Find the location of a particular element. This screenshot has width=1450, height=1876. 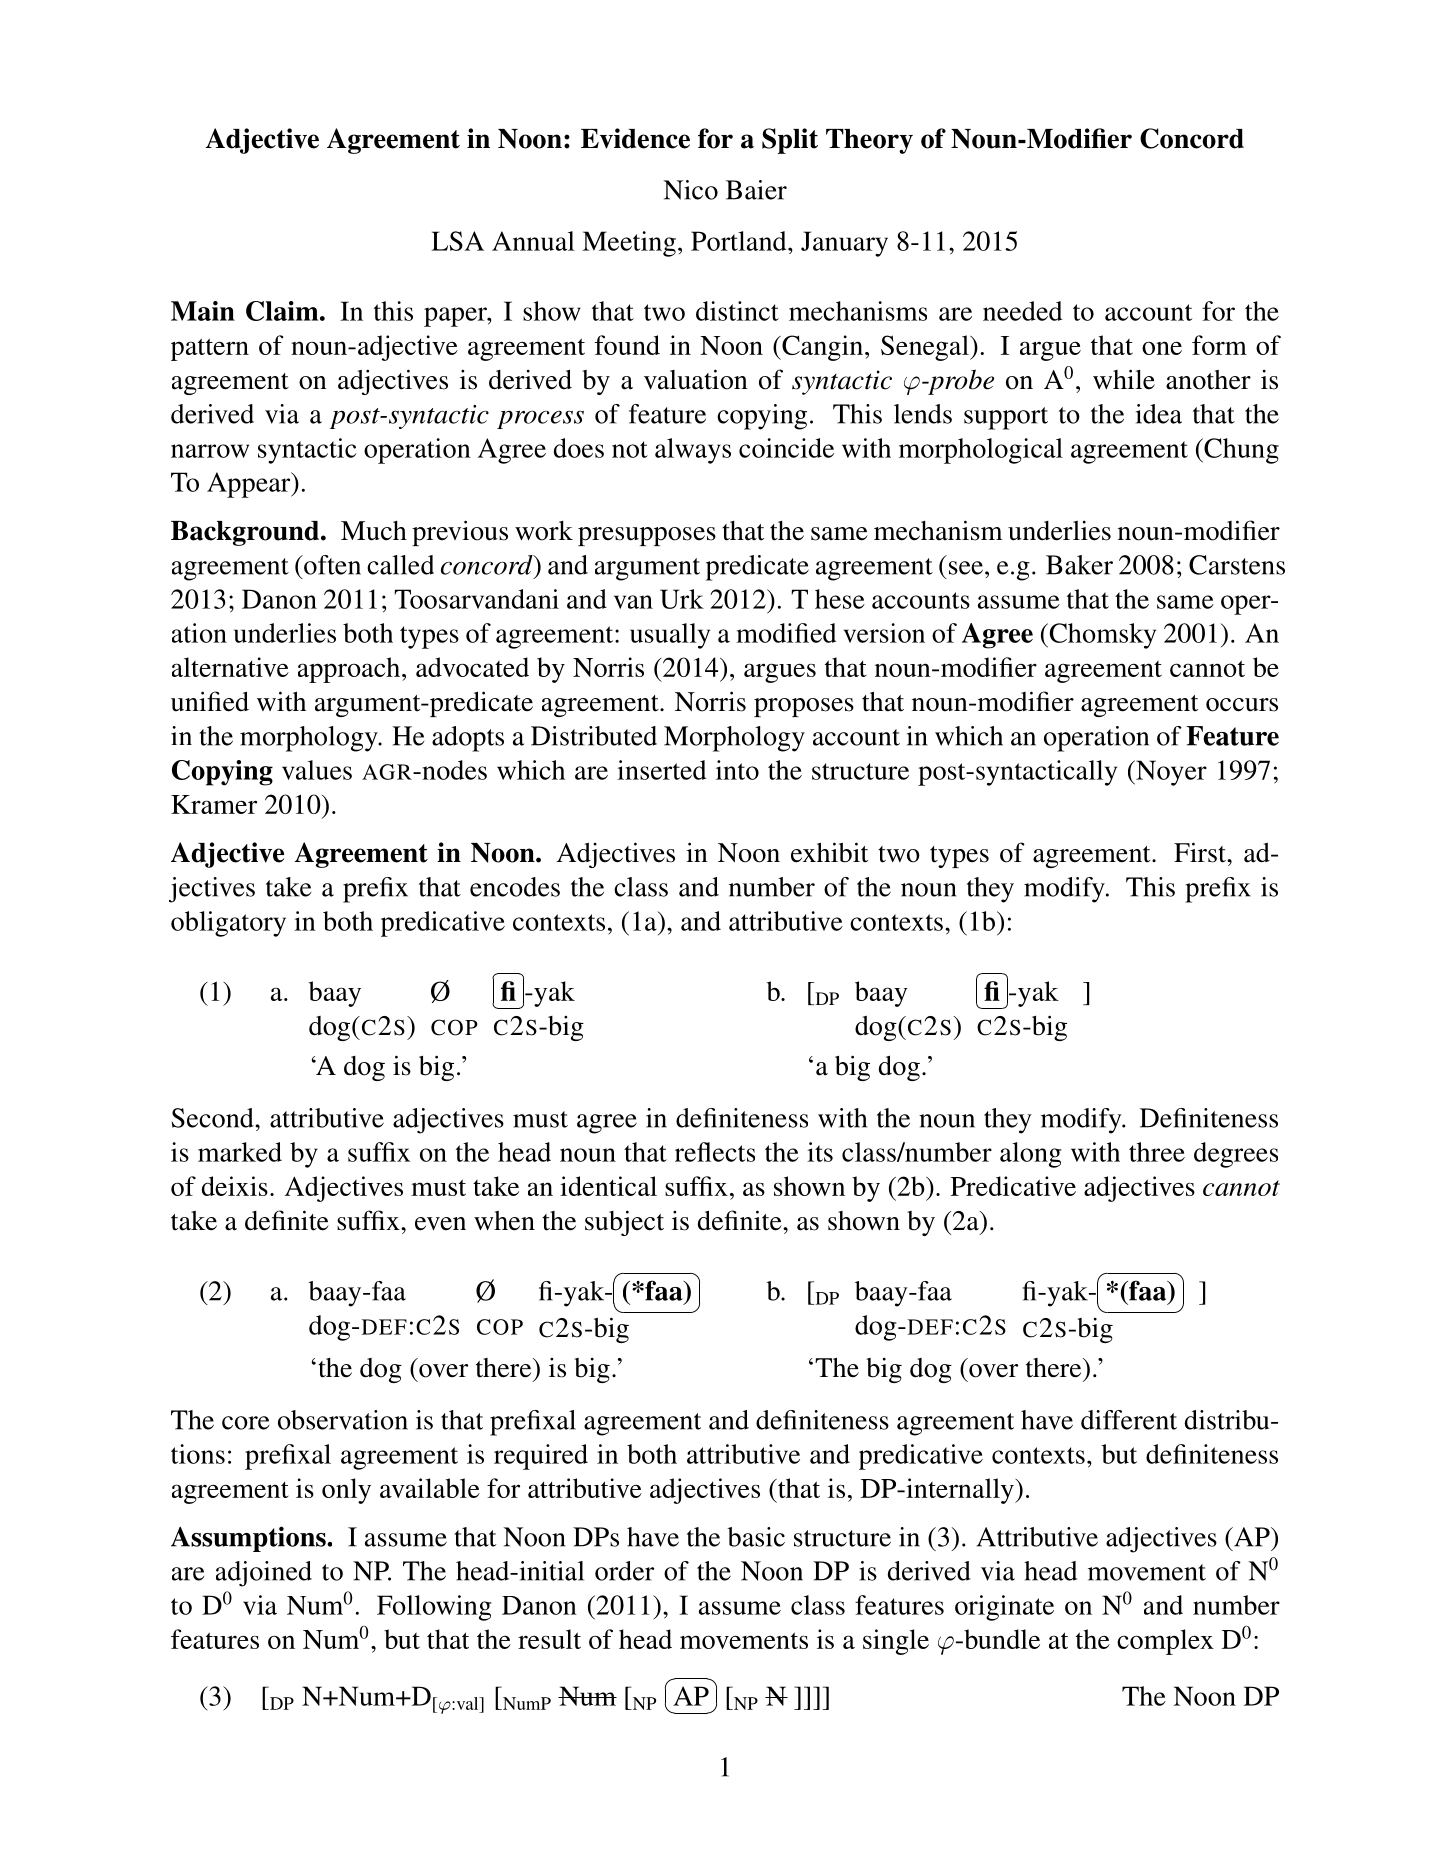

basic is located at coordinates (756, 1537).
